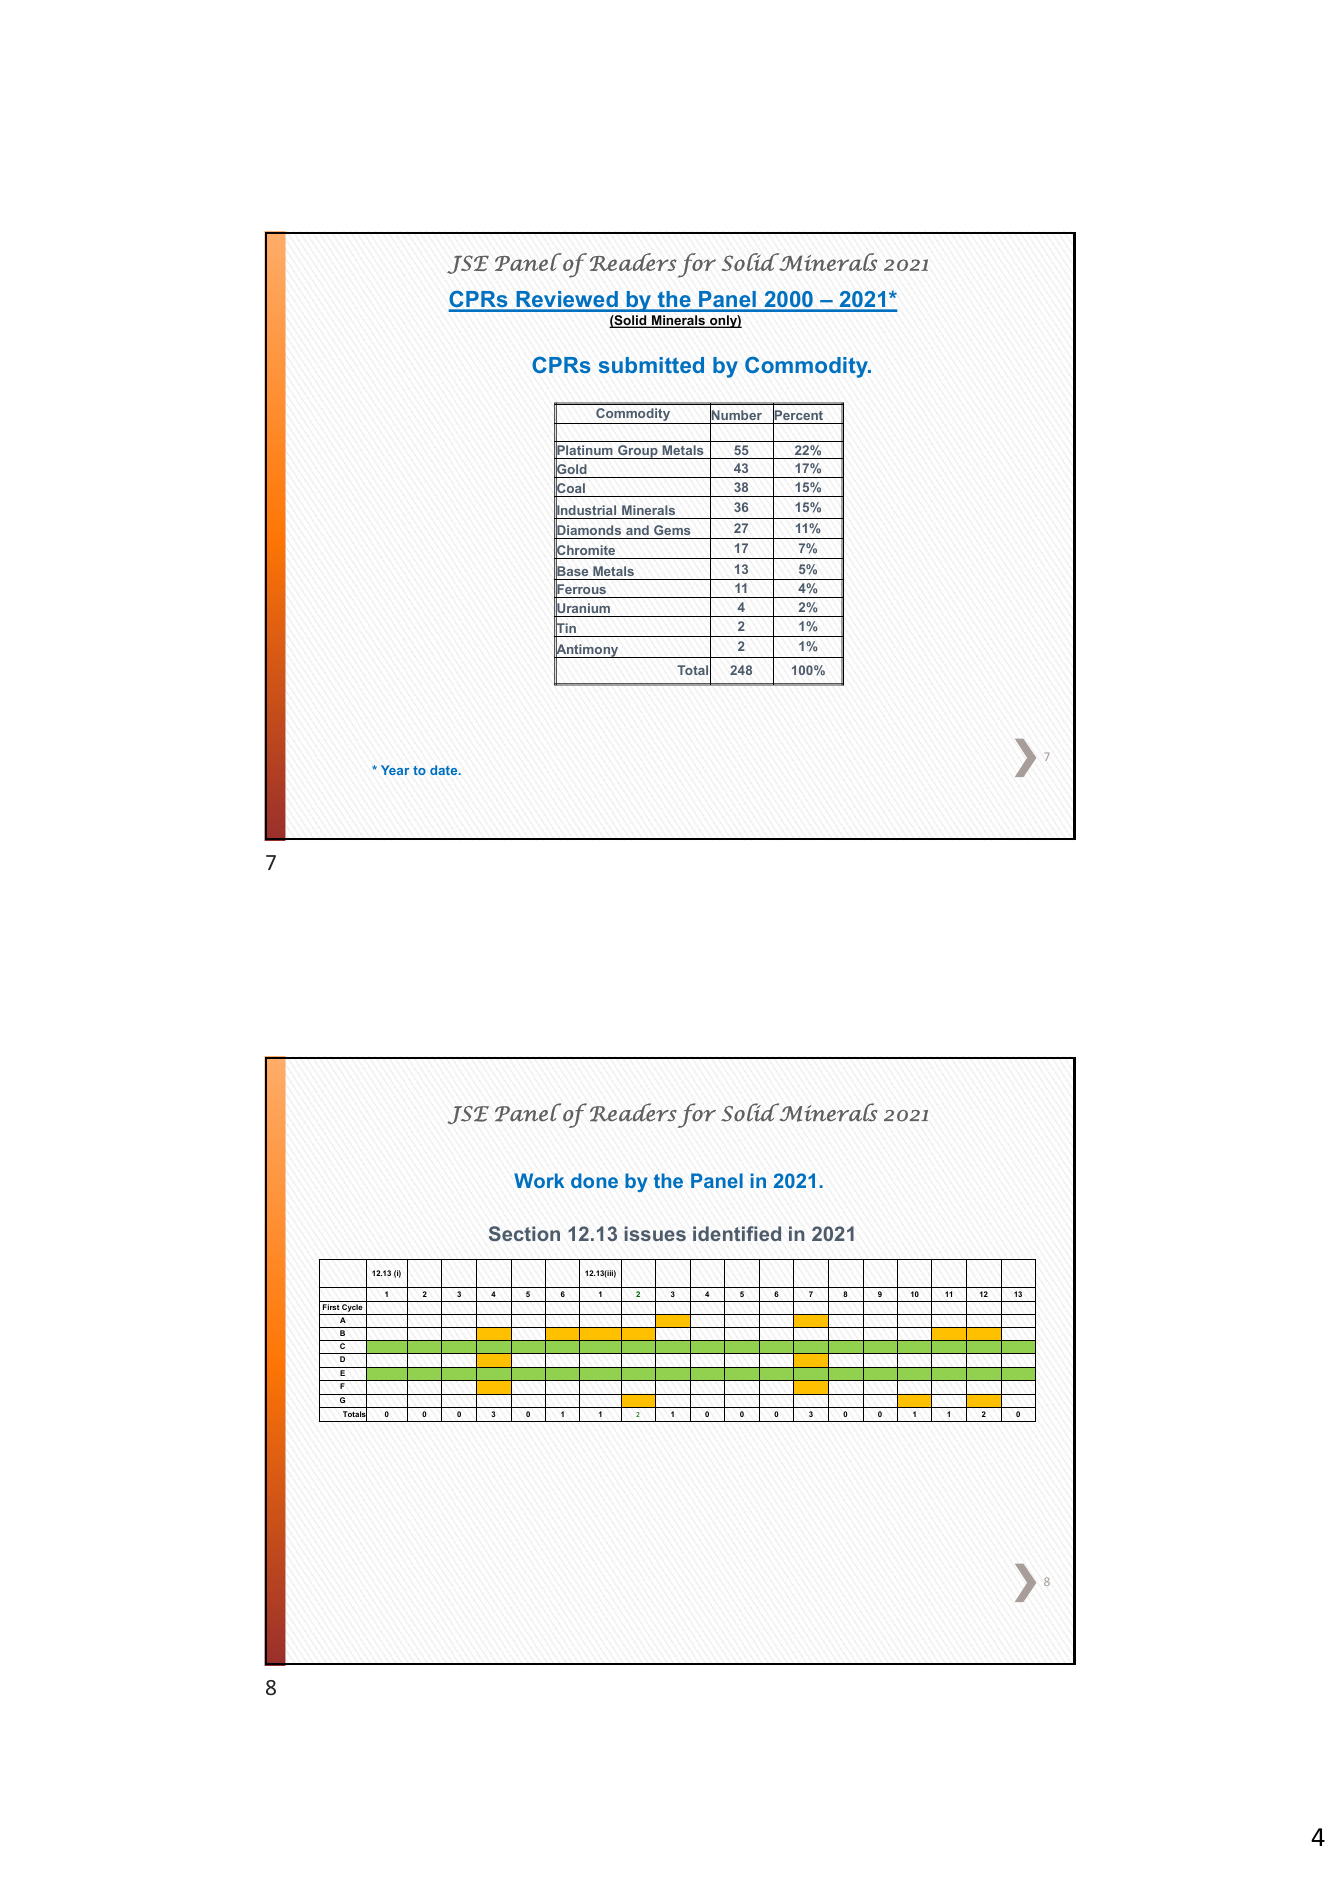  What do you see at coordinates (655, 1233) in the screenshot?
I see `issues` at bounding box center [655, 1233].
